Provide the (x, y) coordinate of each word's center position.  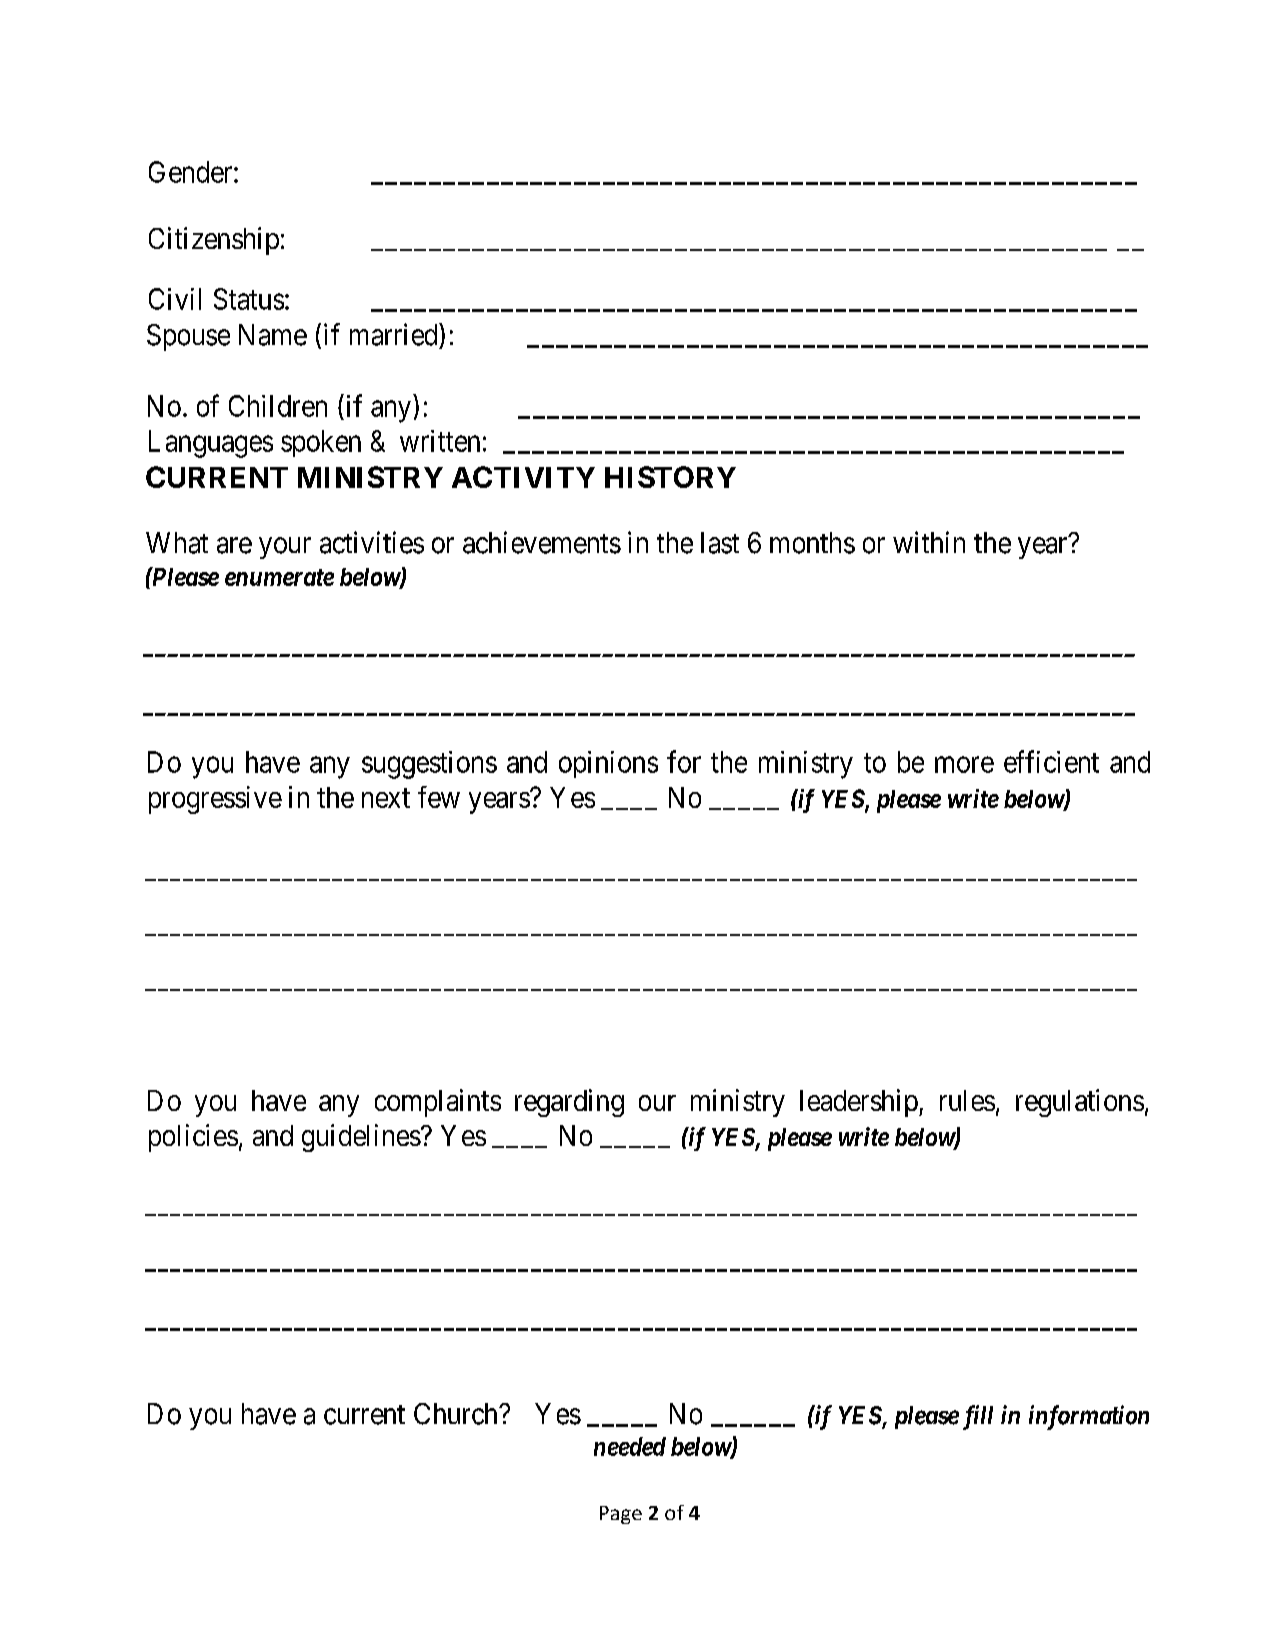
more (964, 765)
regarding (569, 1103)
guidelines (361, 1138)
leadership (859, 1103)
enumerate (279, 577)
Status (249, 299)
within (929, 542)
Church (457, 1414)
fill (978, 1417)
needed (630, 1446)
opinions (608, 764)
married (395, 334)
